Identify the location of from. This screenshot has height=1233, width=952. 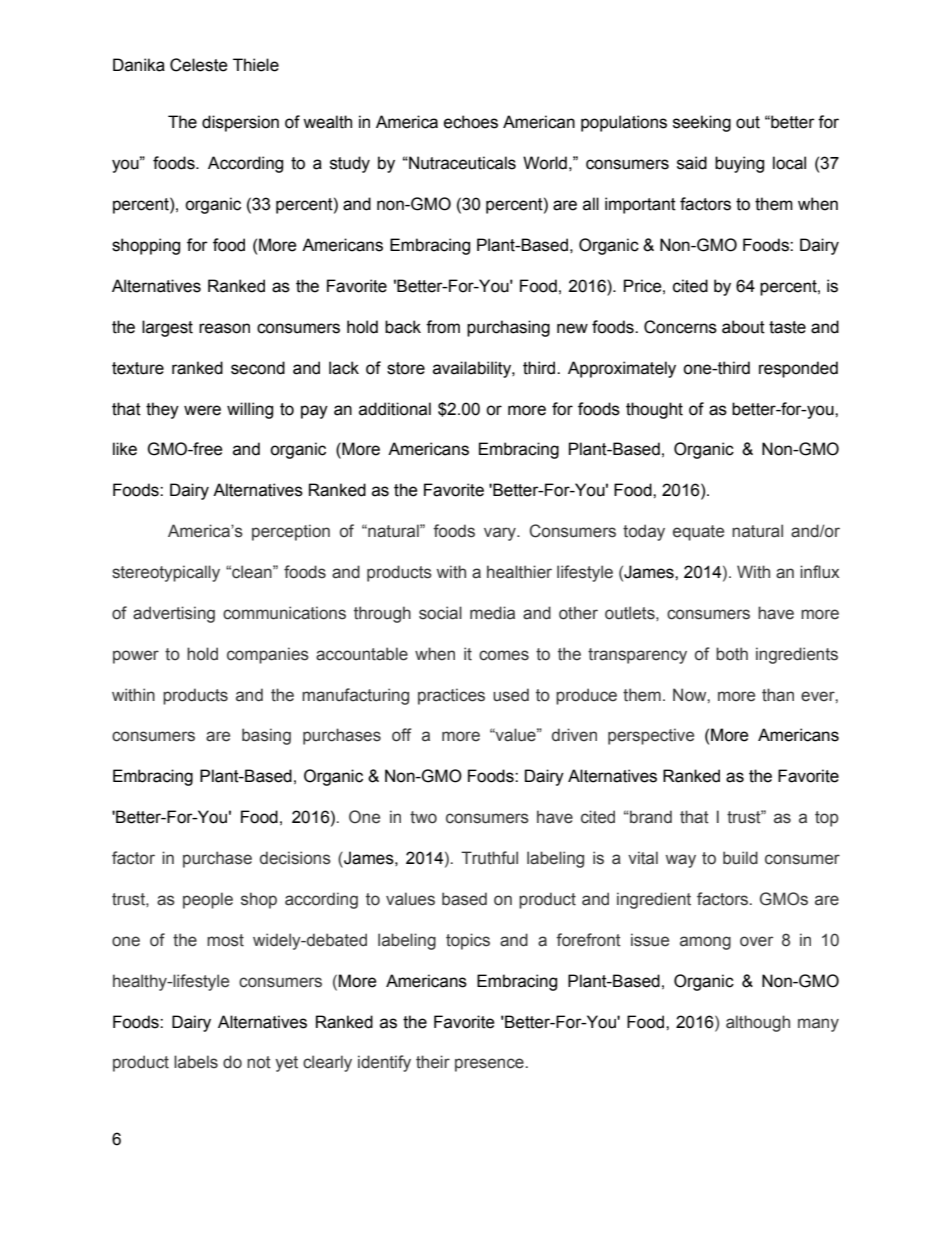
(443, 327).
